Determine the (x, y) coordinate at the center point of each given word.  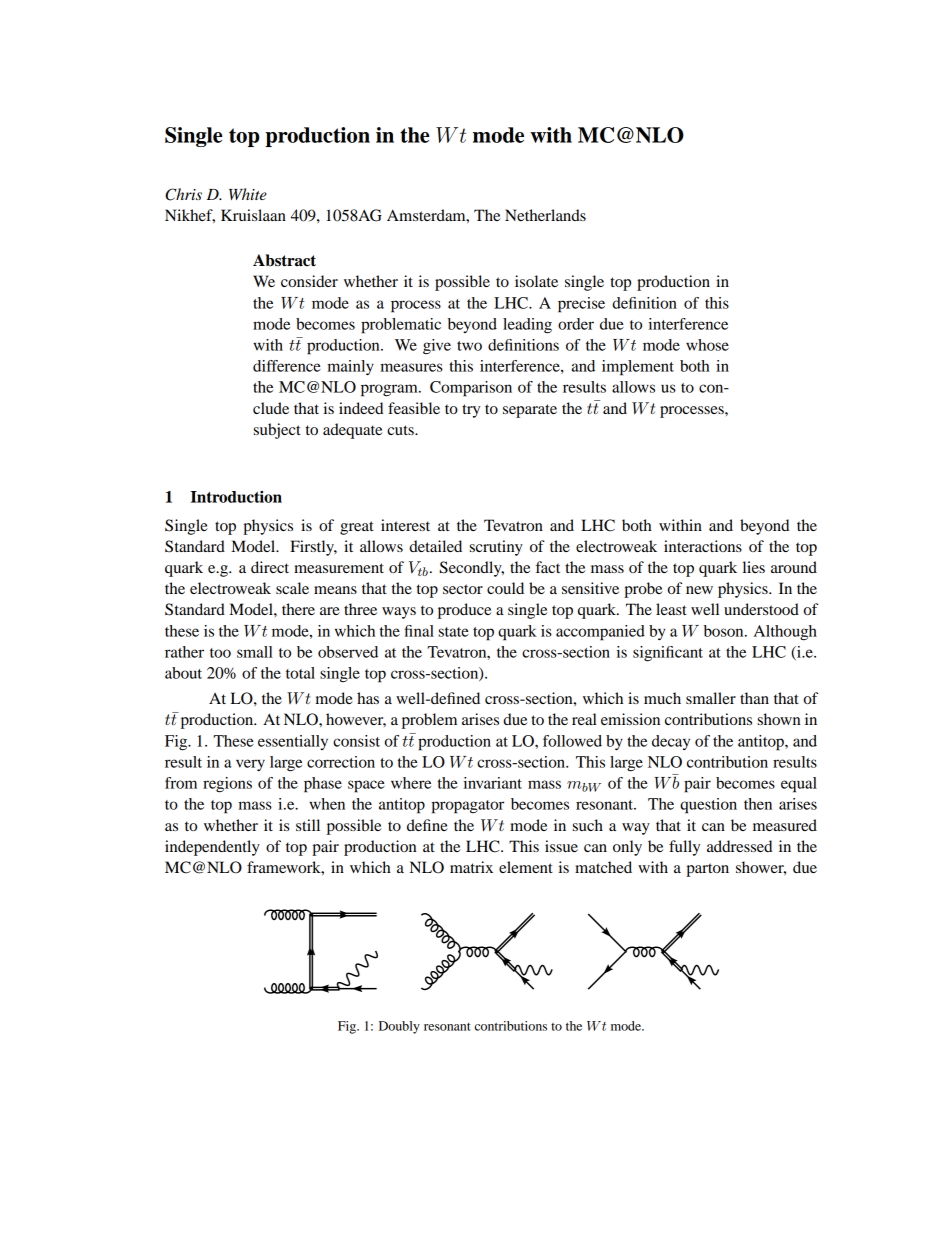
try (471, 411)
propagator (467, 807)
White (248, 194)
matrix (471, 867)
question (708, 806)
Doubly (399, 1027)
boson (725, 631)
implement (638, 368)
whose (707, 345)
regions (227, 785)
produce (464, 611)
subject (277, 431)
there (298, 609)
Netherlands (545, 215)
